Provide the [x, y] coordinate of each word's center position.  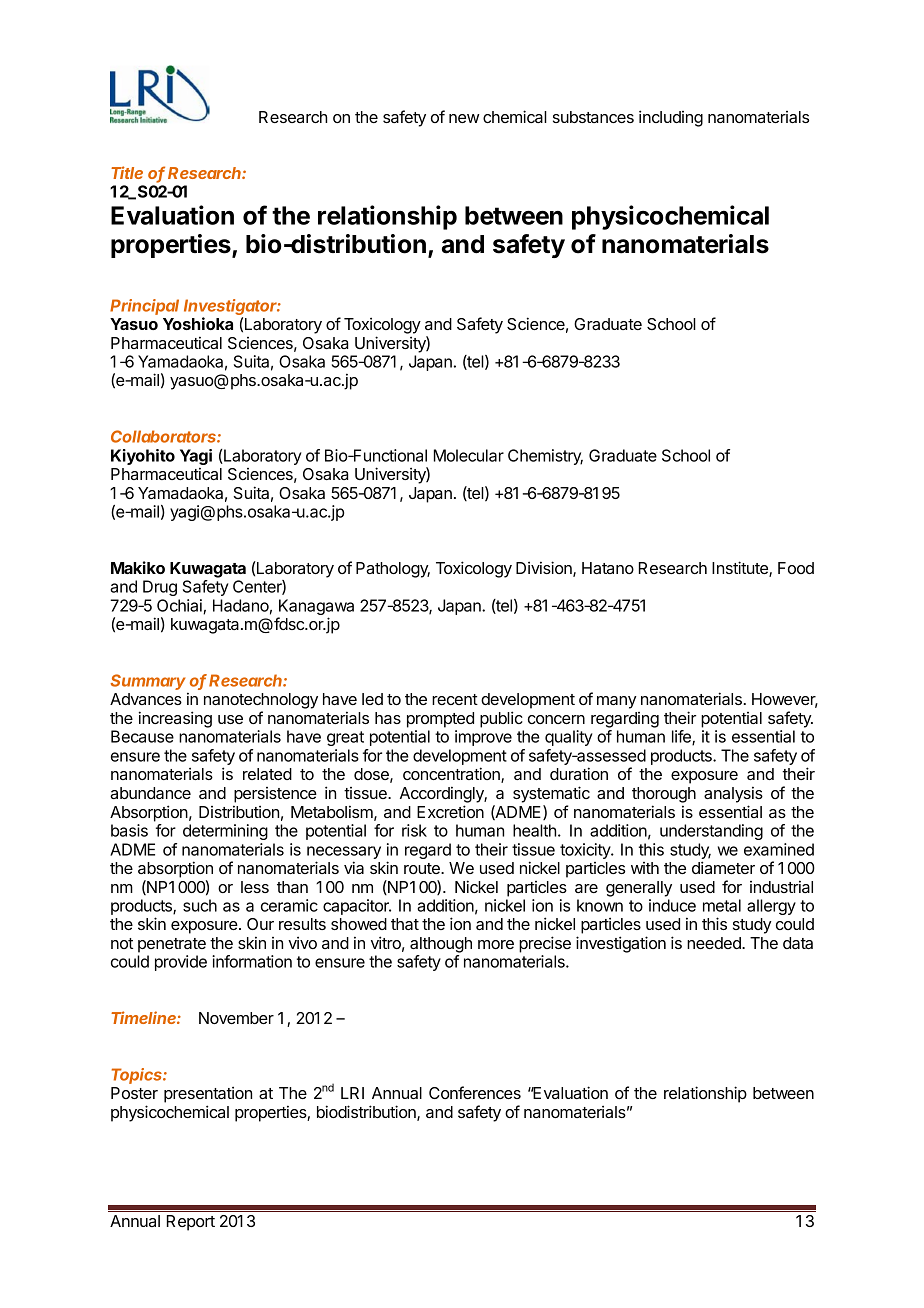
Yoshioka [198, 323]
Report [191, 1223]
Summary [149, 683]
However [785, 700]
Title [127, 172]
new [464, 118]
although [441, 945]
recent [455, 699]
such [200, 905]
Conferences [475, 1092]
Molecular [469, 455]
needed [715, 943]
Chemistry [545, 457]
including [671, 118]
